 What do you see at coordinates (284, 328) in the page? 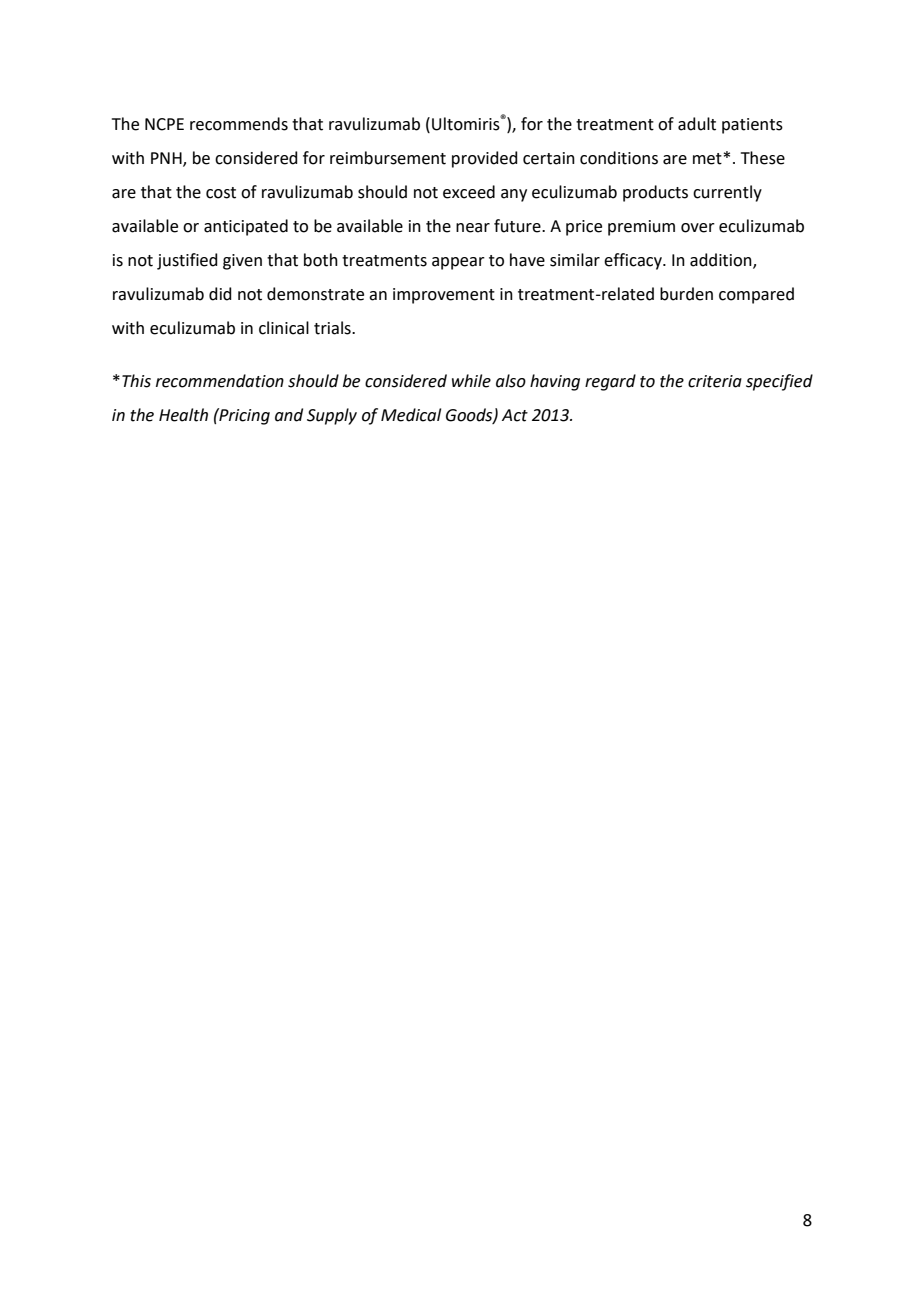
I see `clinical` at bounding box center [284, 328].
